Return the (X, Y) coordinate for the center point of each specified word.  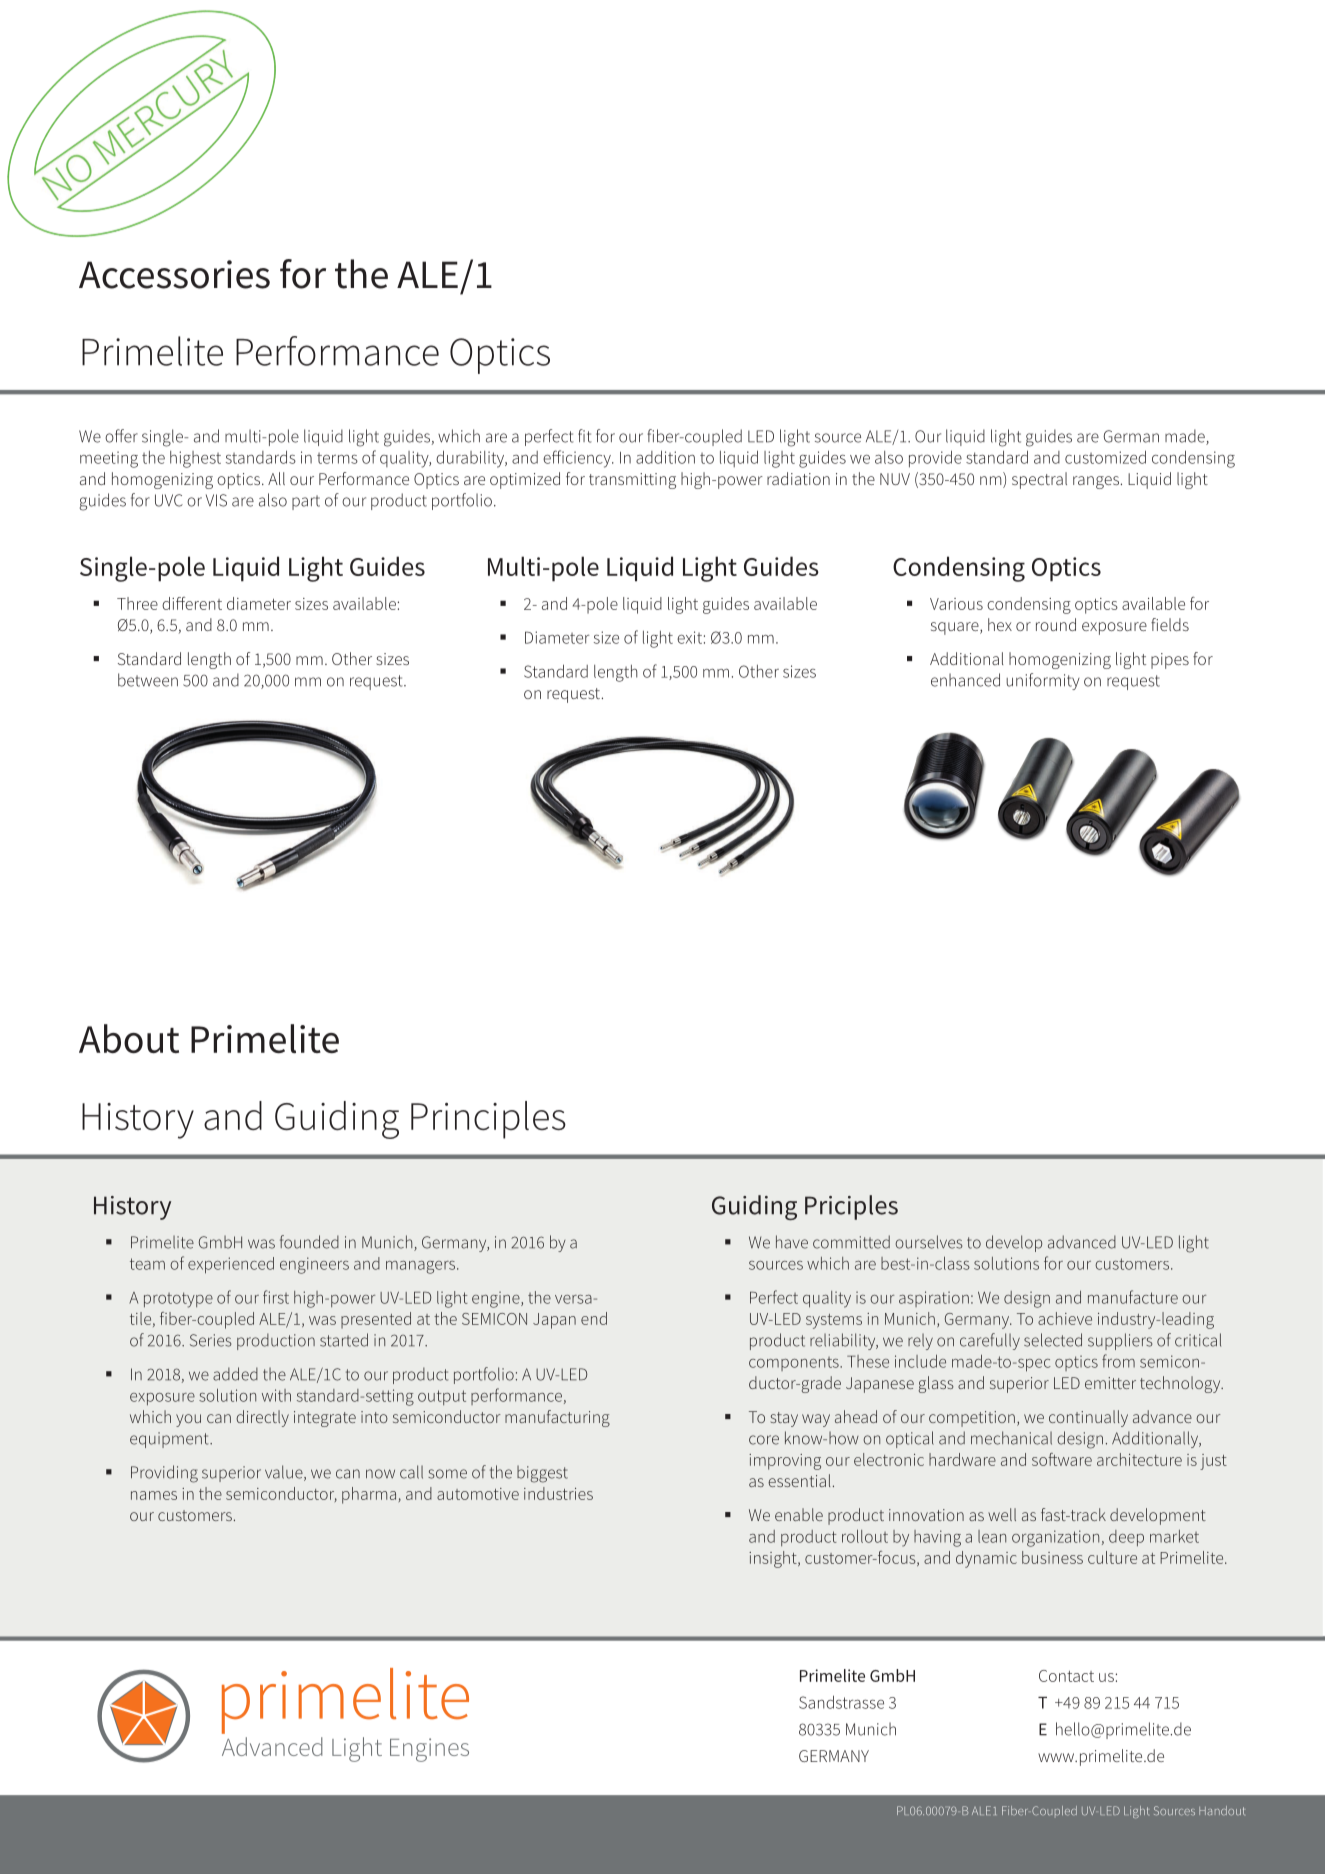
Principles (488, 1120)
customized (1105, 457)
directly (262, 1418)
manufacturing (557, 1418)
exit (689, 637)
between (148, 680)
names (154, 1495)
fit (584, 436)
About (129, 1038)
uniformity (1043, 681)
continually (1088, 1418)
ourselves (929, 1242)
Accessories (174, 274)
